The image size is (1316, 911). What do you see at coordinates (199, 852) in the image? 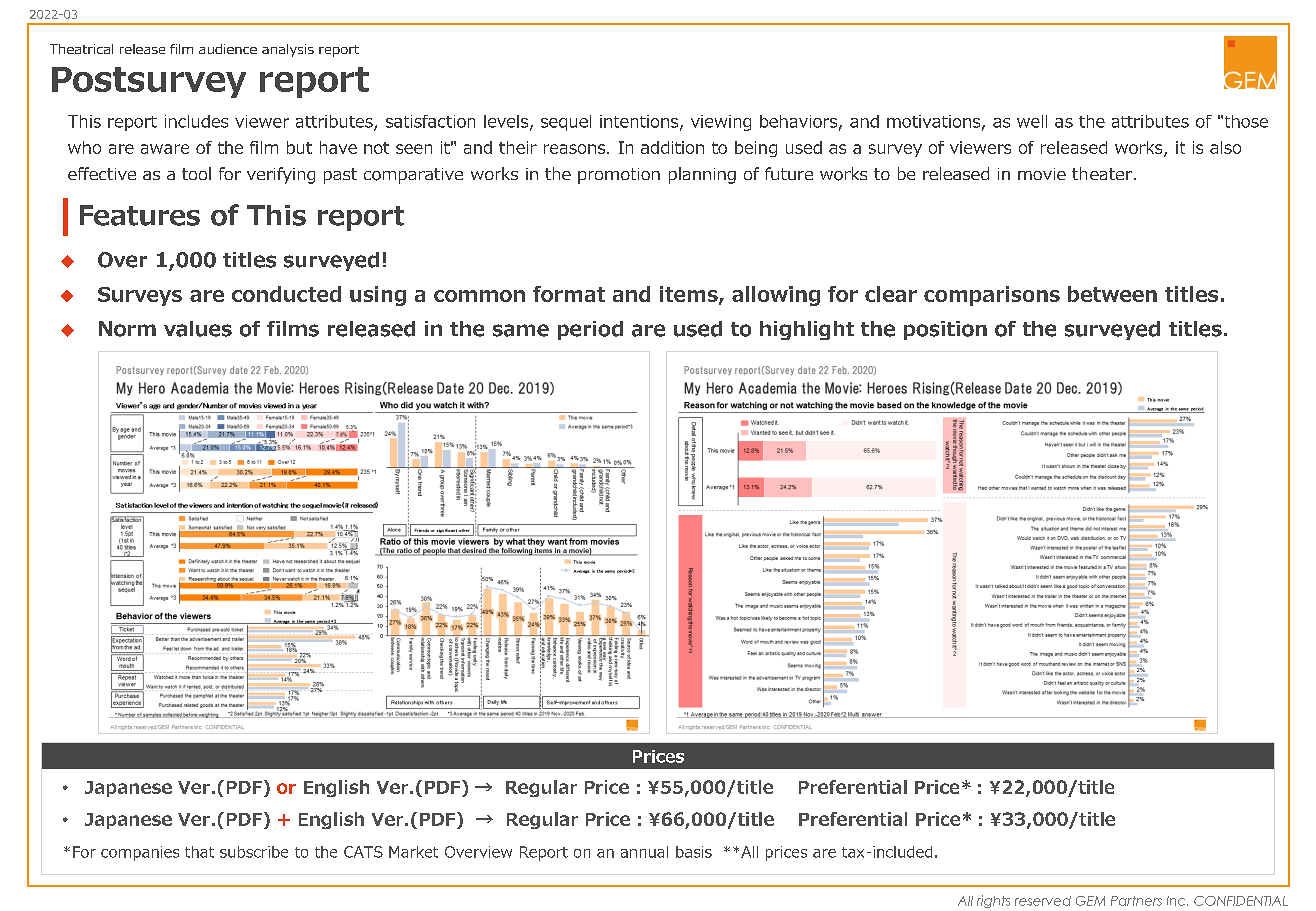
I see `that` at bounding box center [199, 852].
